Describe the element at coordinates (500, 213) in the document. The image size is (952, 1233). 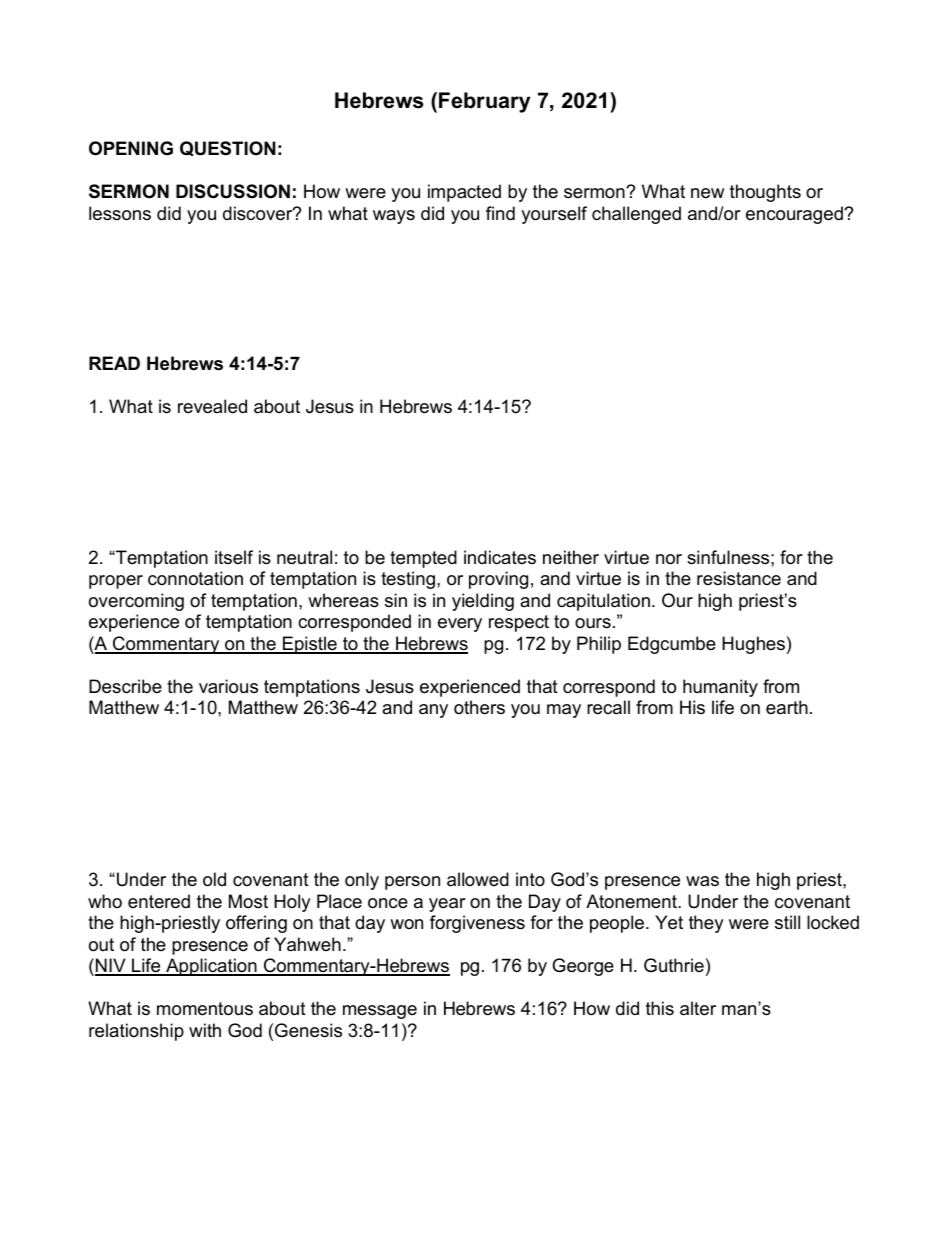
I see `find` at that location.
